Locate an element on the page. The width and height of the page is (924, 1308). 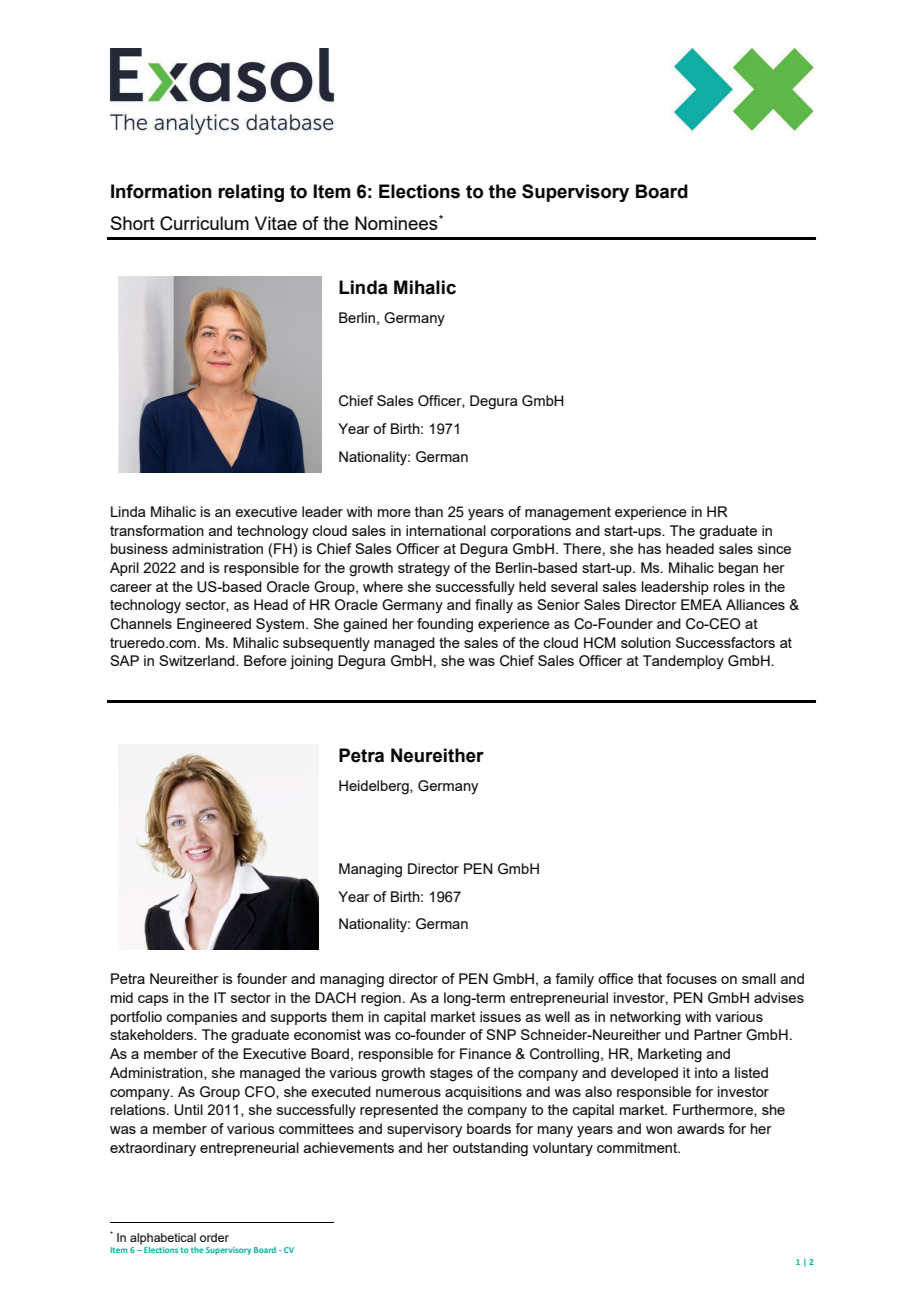
than is located at coordinates (429, 511).
